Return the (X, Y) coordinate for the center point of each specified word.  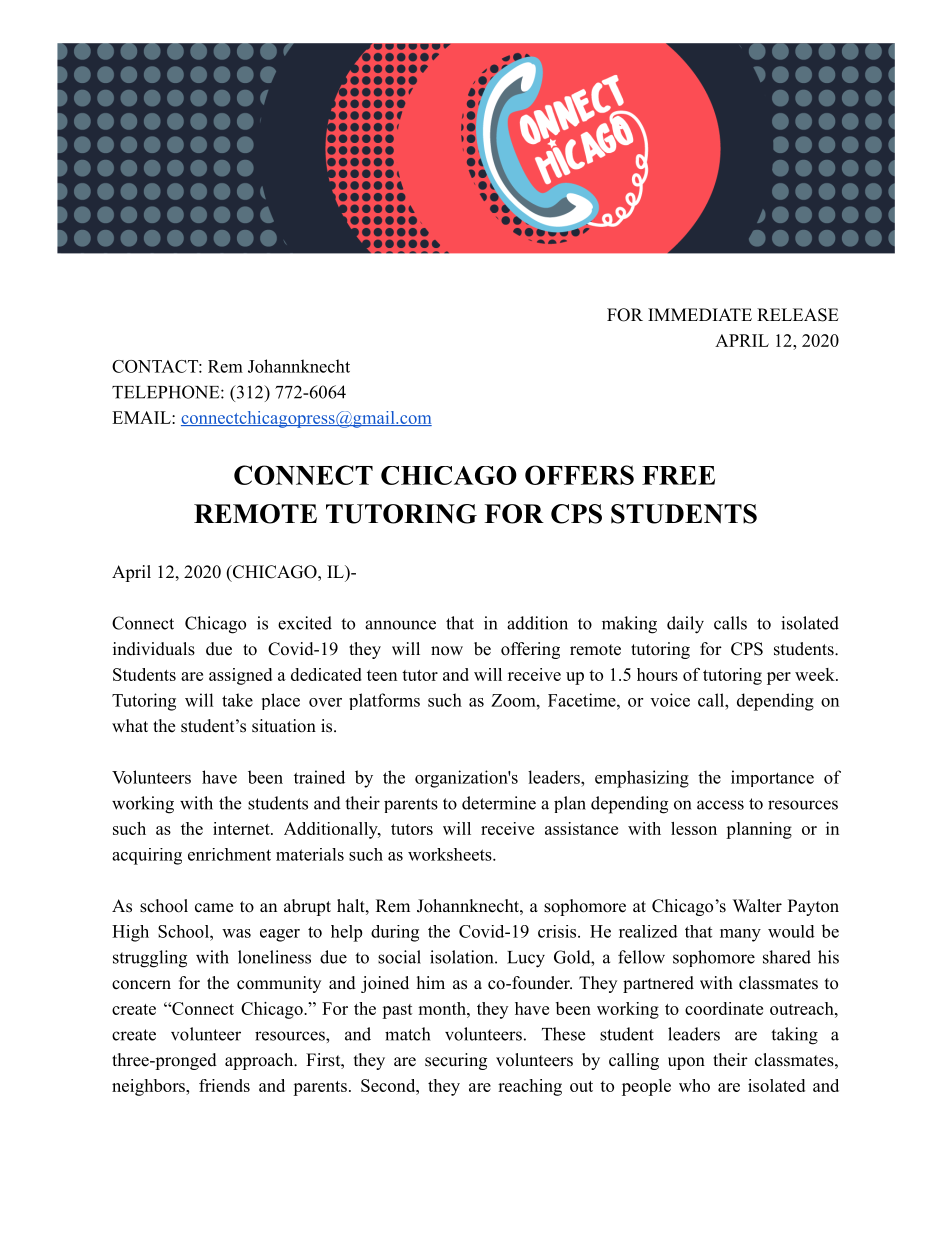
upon (686, 1063)
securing (456, 1061)
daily (685, 625)
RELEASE (798, 315)
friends (224, 1085)
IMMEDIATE (700, 314)
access (720, 805)
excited (305, 623)
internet (242, 828)
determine (499, 803)
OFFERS (579, 475)
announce (400, 625)
